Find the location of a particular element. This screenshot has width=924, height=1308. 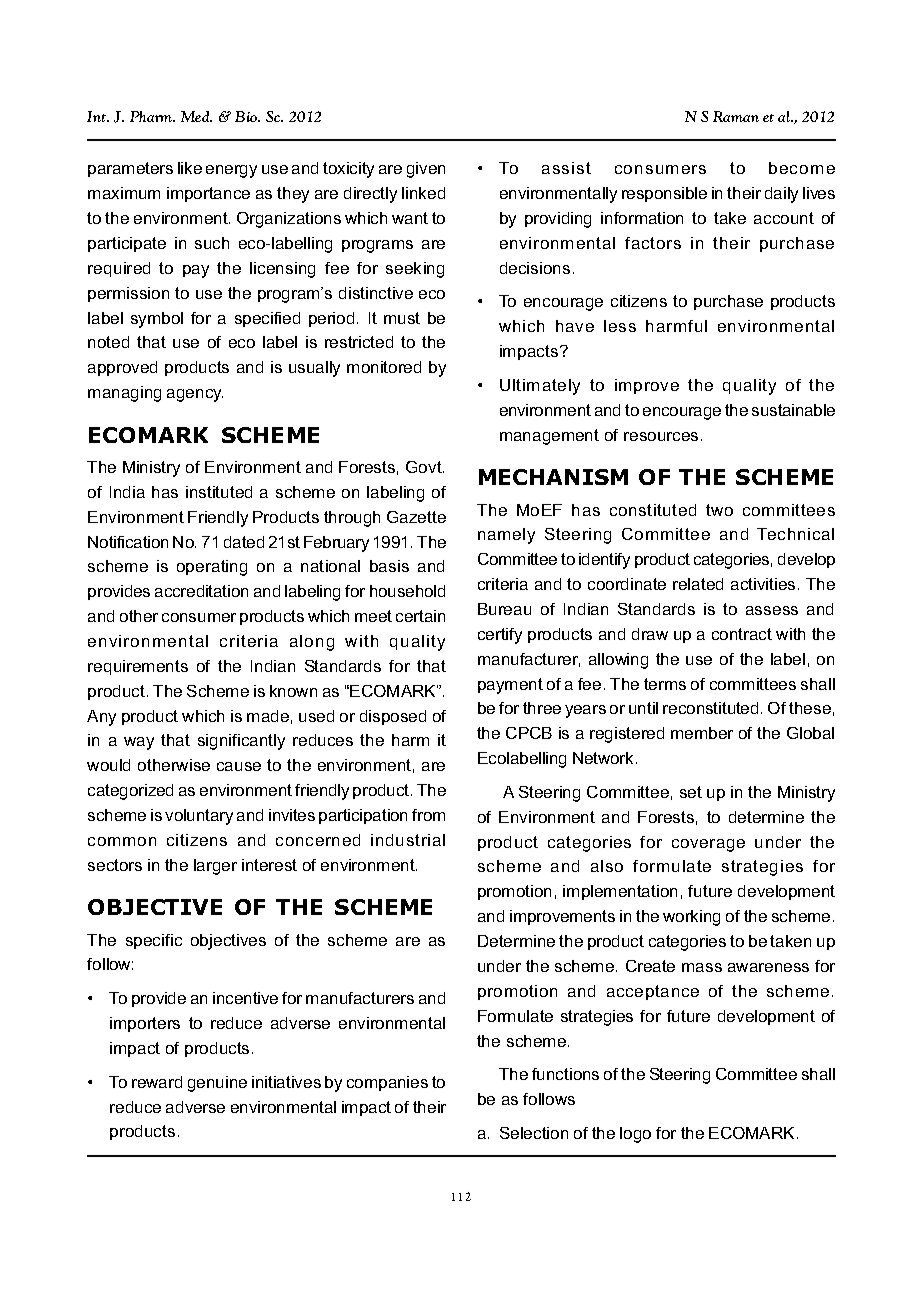

contract is located at coordinates (742, 634).
